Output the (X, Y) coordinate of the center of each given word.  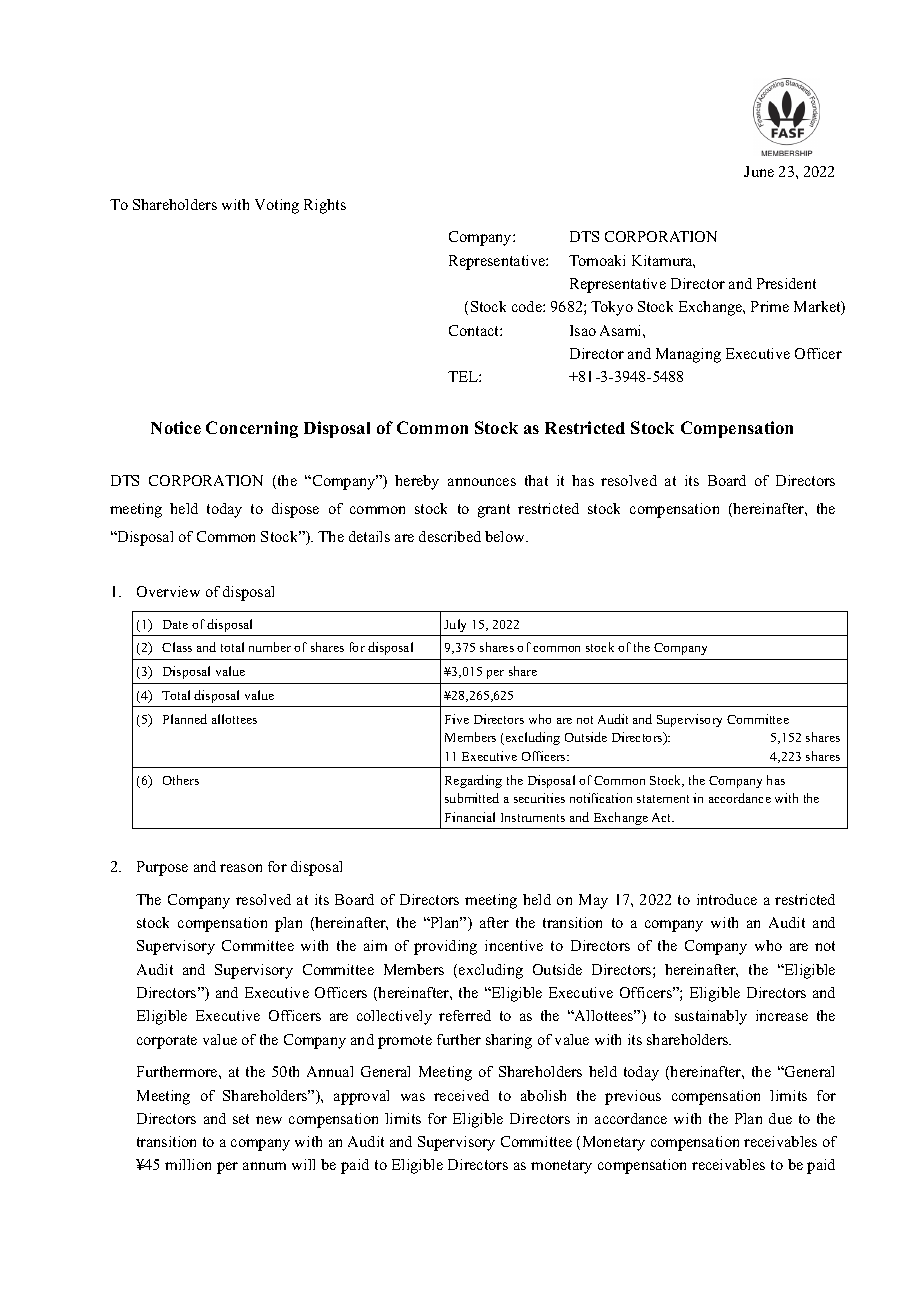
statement (663, 799)
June (759, 171)
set (241, 1119)
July (455, 625)
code (528, 306)
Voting (277, 206)
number (270, 647)
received (461, 1095)
